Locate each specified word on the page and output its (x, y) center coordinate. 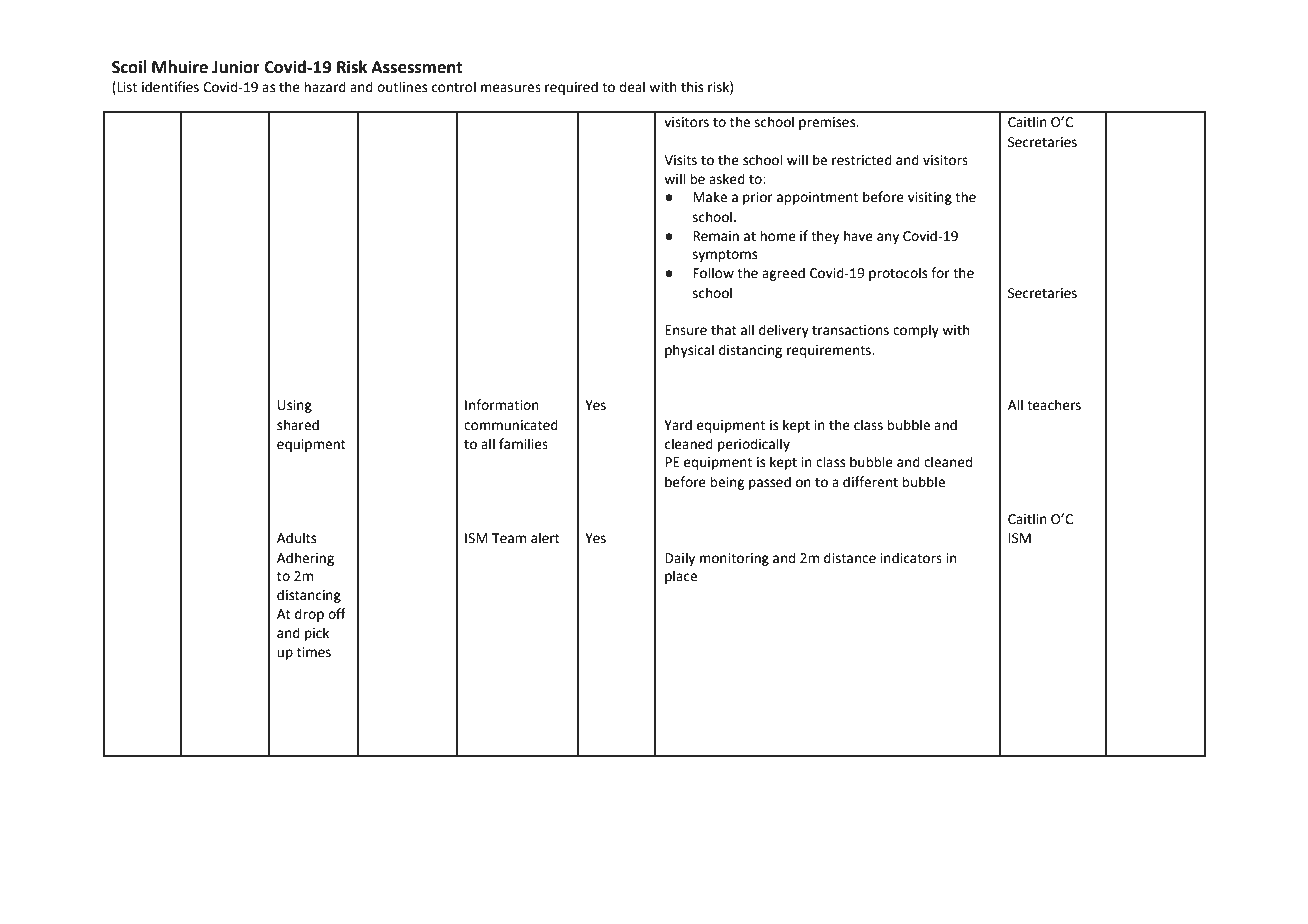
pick (317, 634)
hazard (325, 87)
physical (689, 351)
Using (295, 406)
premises (828, 123)
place (681, 577)
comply (916, 331)
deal (632, 87)
